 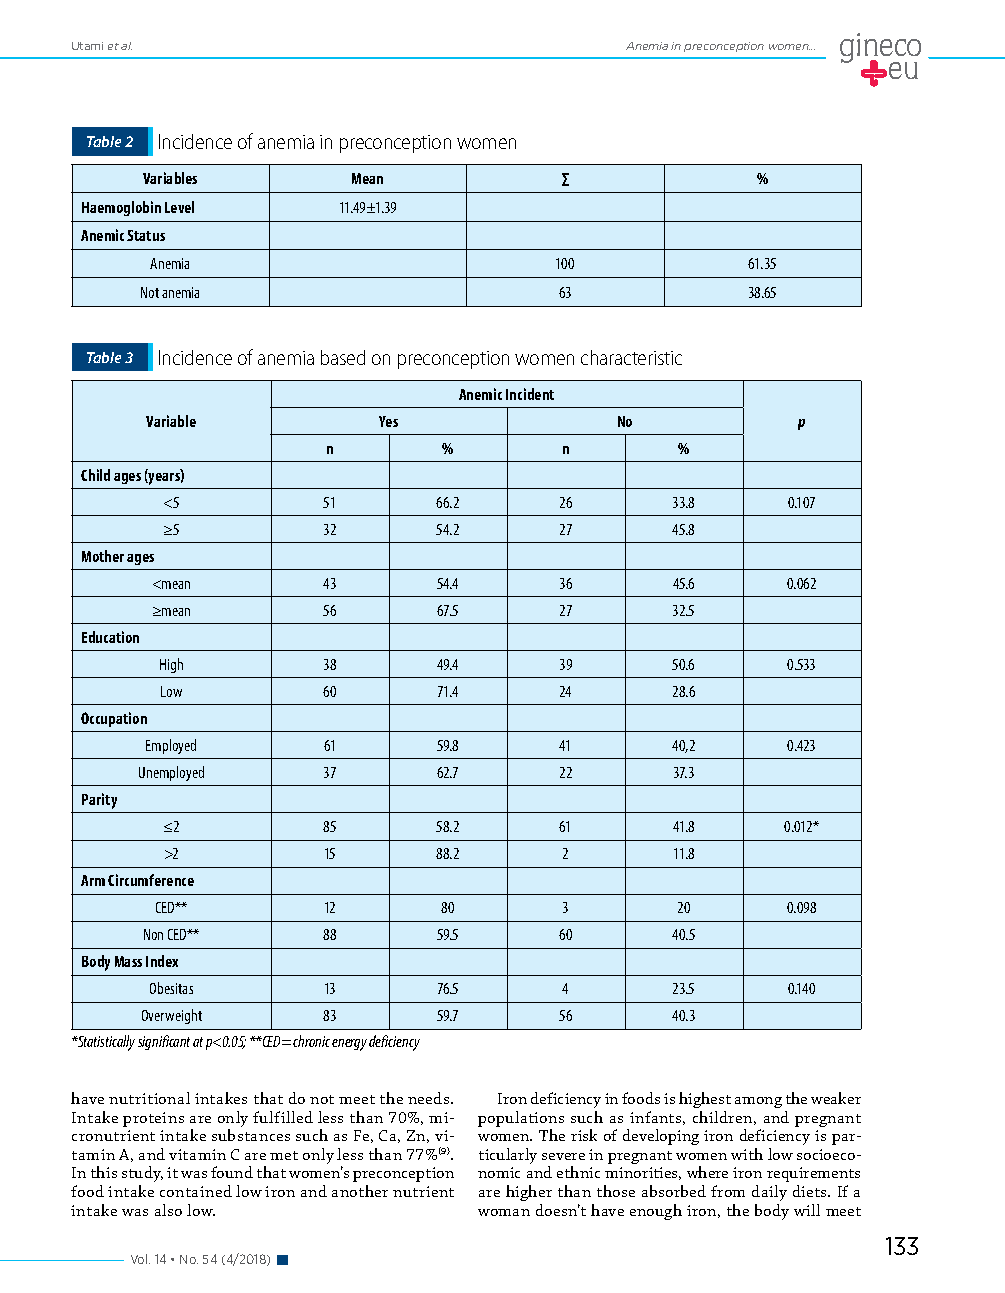 I want to click on based, so click(x=343, y=357).
